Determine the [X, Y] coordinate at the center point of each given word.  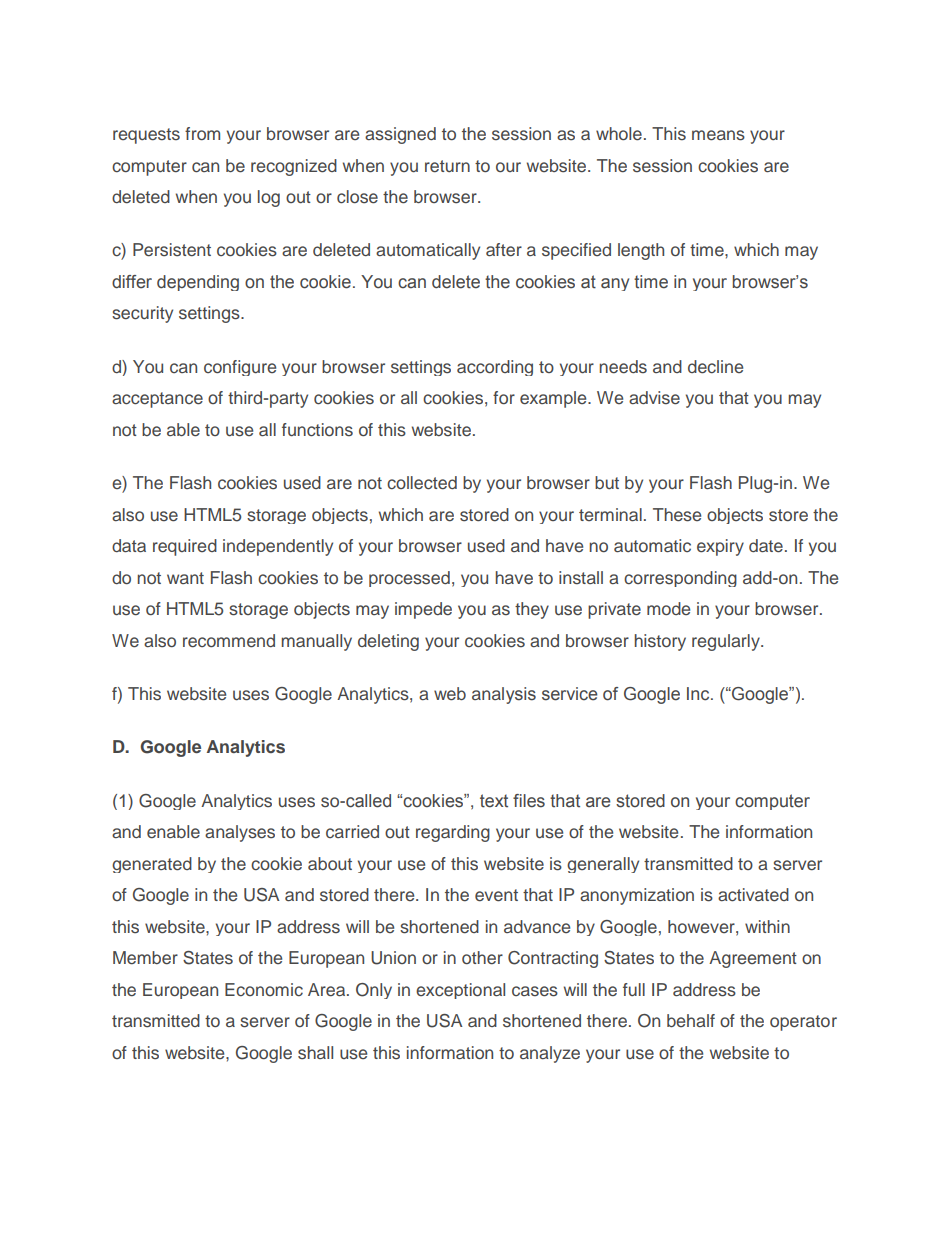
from [202, 133]
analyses [240, 833]
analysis [504, 695]
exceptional [460, 991]
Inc [699, 694]
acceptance [157, 400]
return [447, 166]
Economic [264, 989]
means [718, 135]
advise [654, 398]
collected [422, 483]
